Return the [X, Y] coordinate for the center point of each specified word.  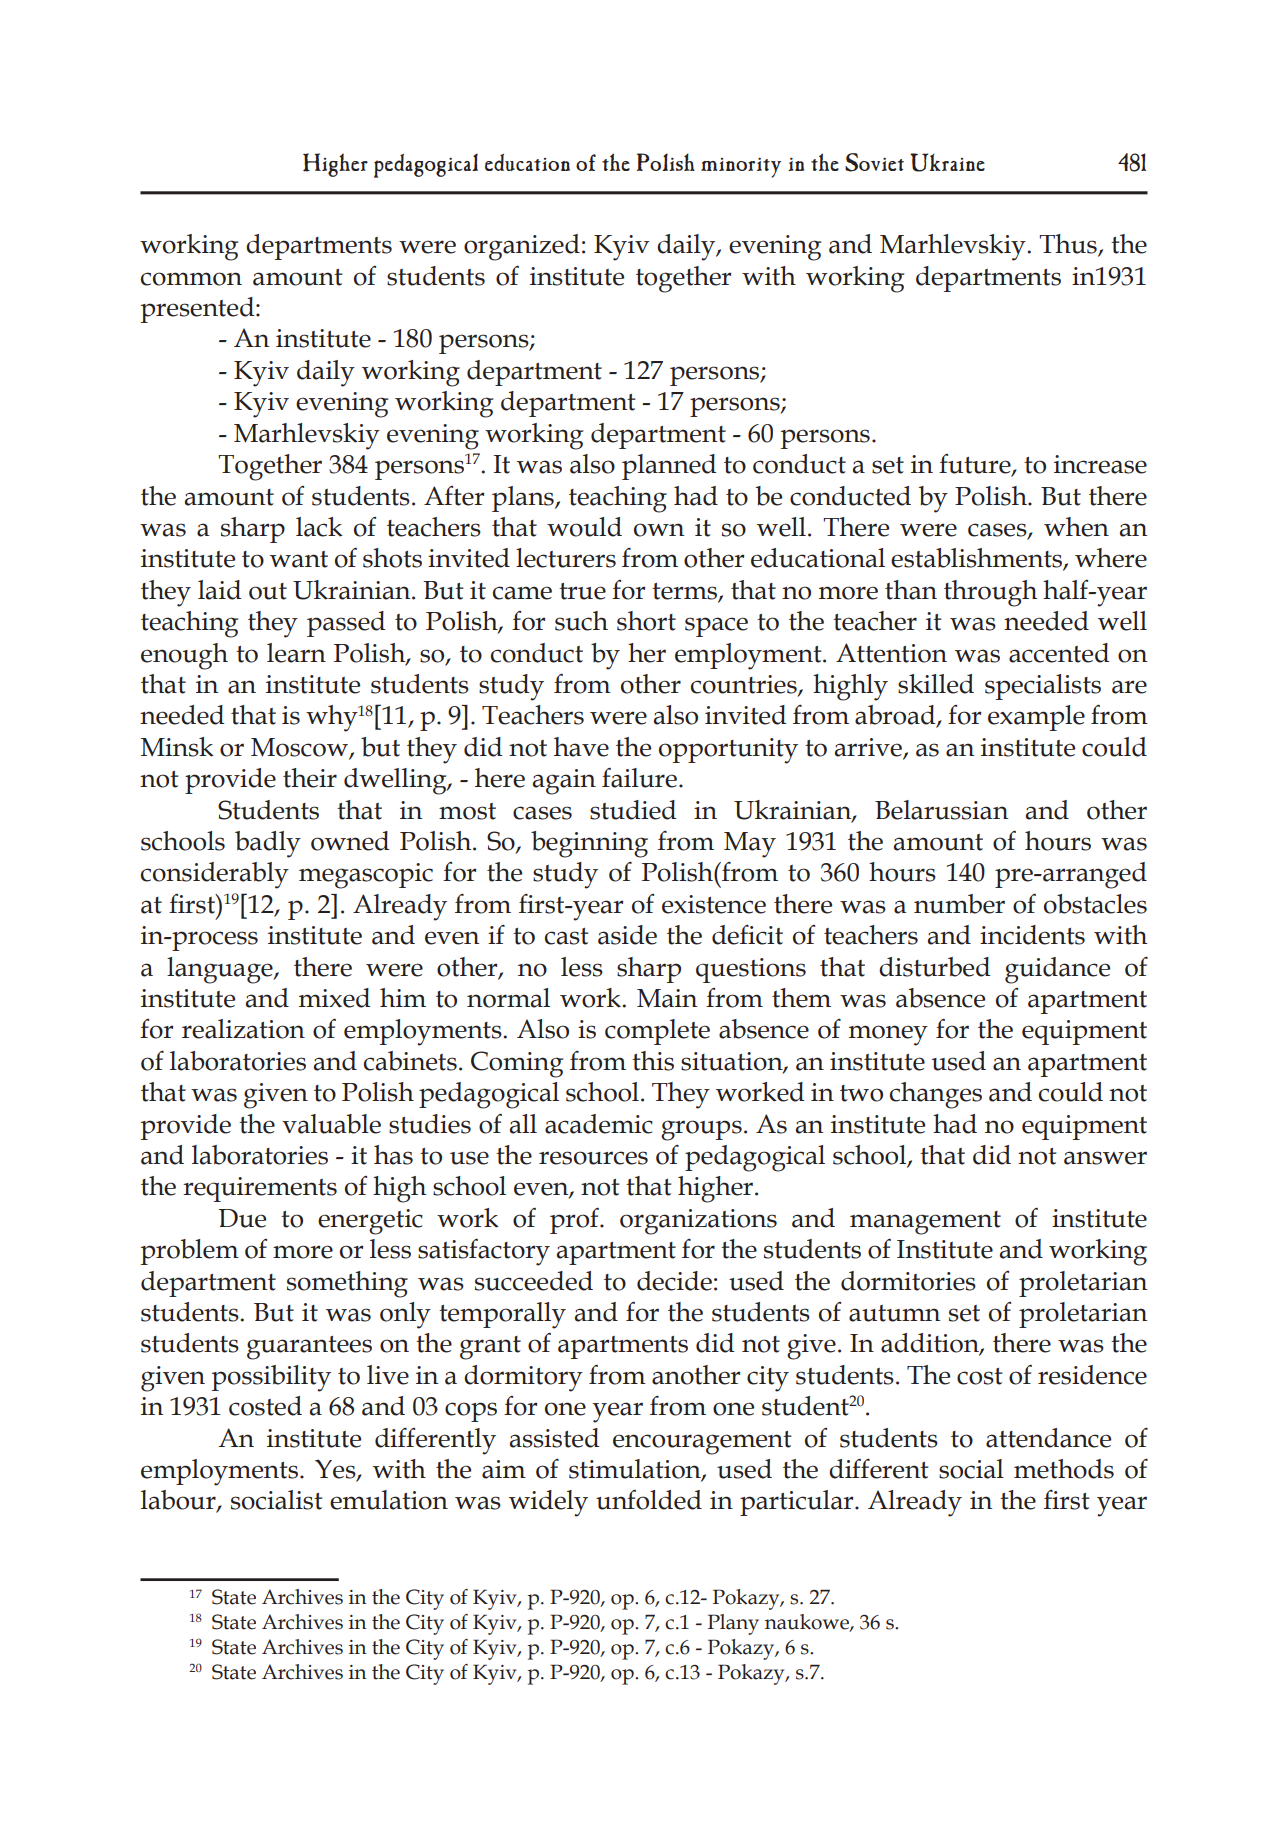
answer [1105, 1158]
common [191, 279]
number [959, 904]
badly [268, 844]
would [584, 527]
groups [701, 1130]
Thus [1069, 245]
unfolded [649, 1500]
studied [633, 810]
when [1076, 527]
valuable [331, 1124]
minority [741, 168]
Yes [336, 1470]
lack [319, 527]
